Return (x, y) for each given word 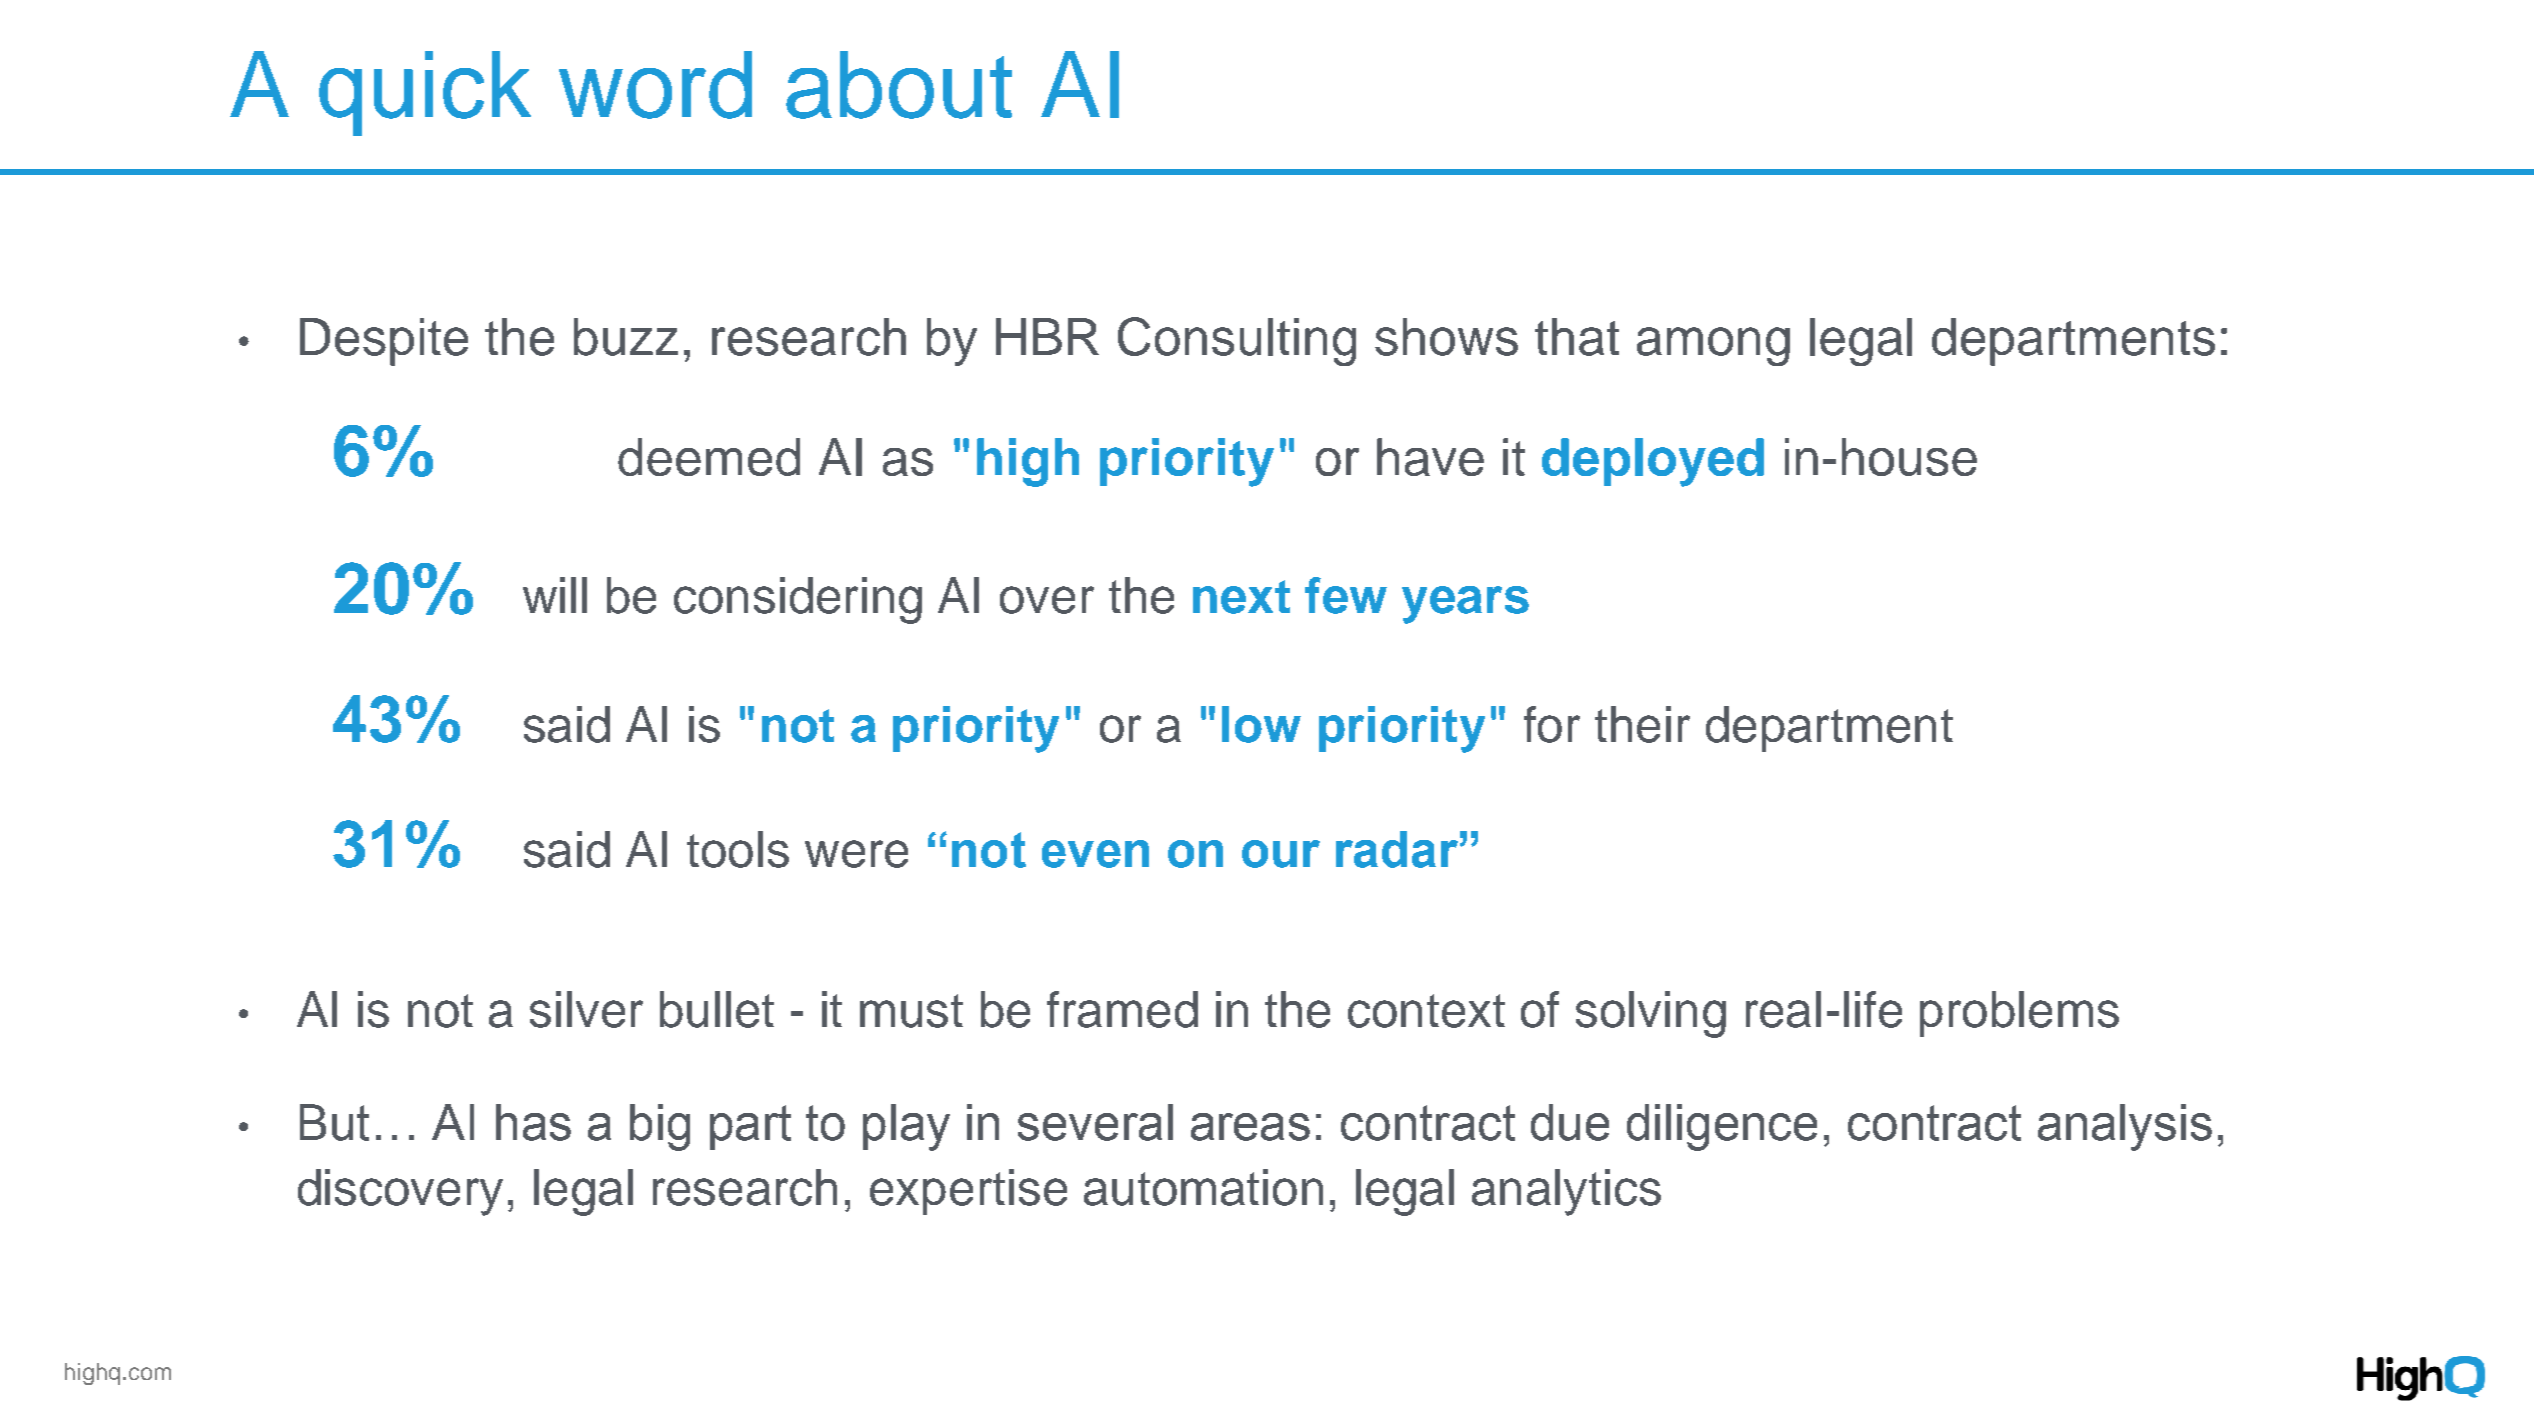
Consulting (1237, 341)
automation (1203, 1187)
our (1281, 854)
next (1241, 597)
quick (425, 93)
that (1577, 337)
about (899, 85)
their (1642, 724)
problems (2019, 1014)
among (1713, 346)
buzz (626, 337)
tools (738, 849)
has (533, 1122)
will (555, 595)
